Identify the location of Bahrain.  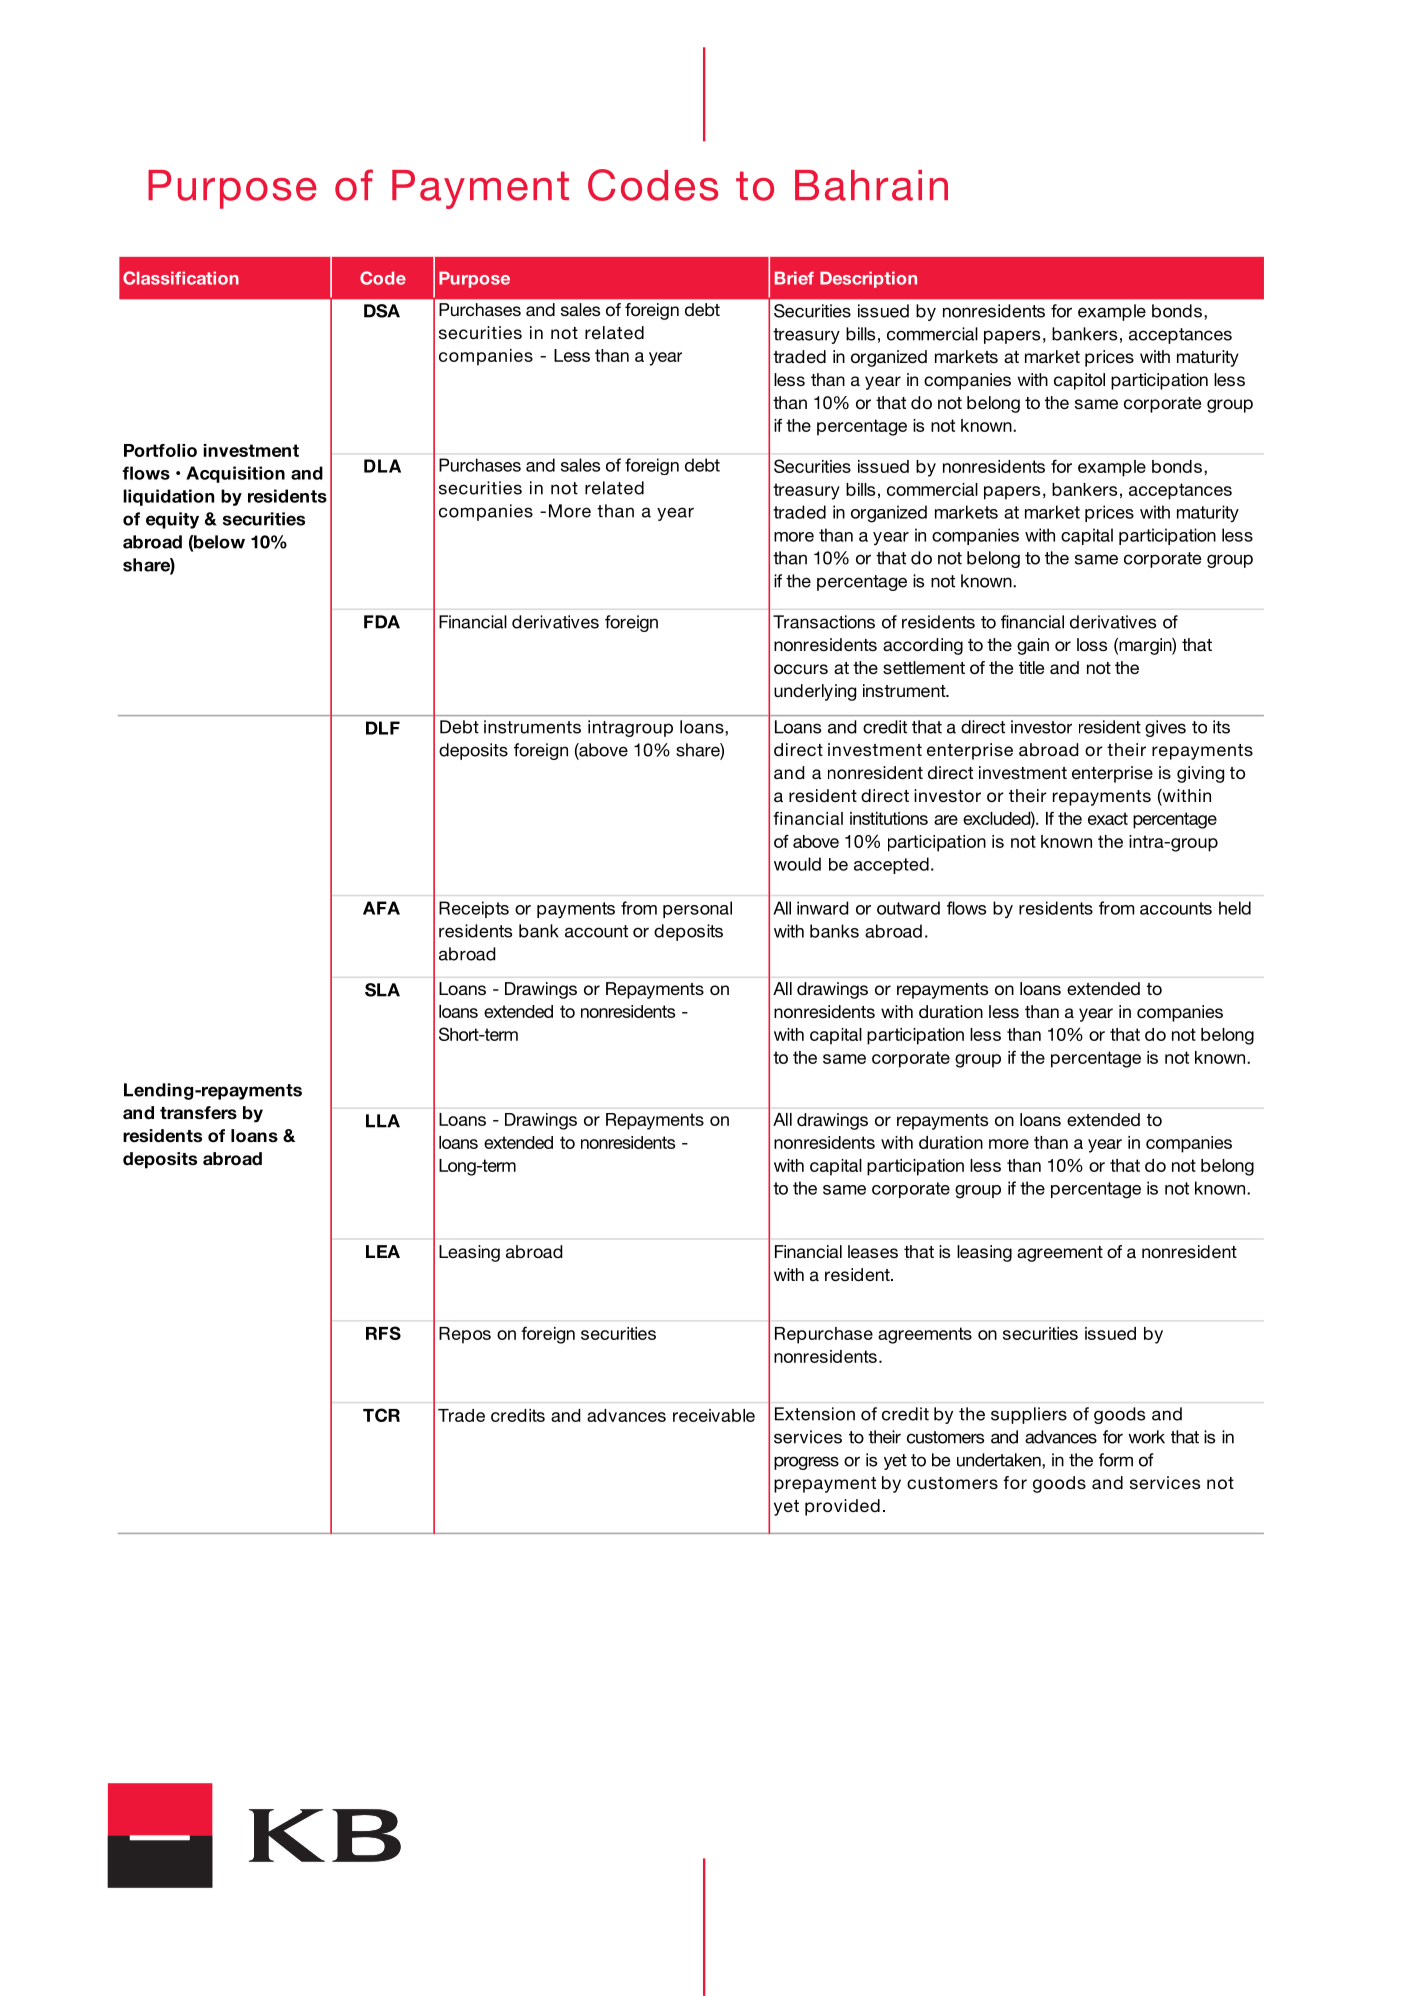
(871, 185).
